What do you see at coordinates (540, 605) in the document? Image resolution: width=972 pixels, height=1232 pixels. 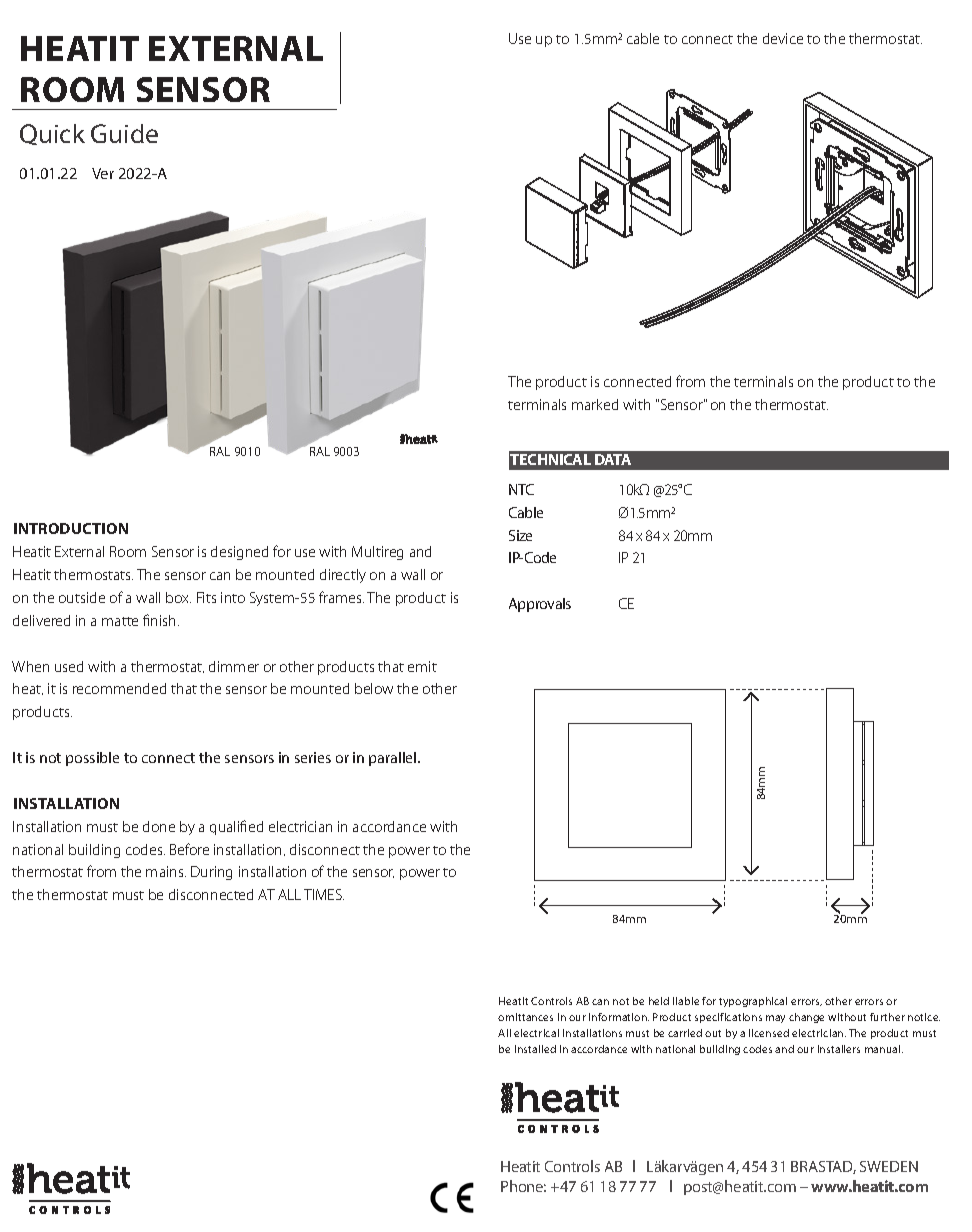 I see `Approvals` at bounding box center [540, 605].
